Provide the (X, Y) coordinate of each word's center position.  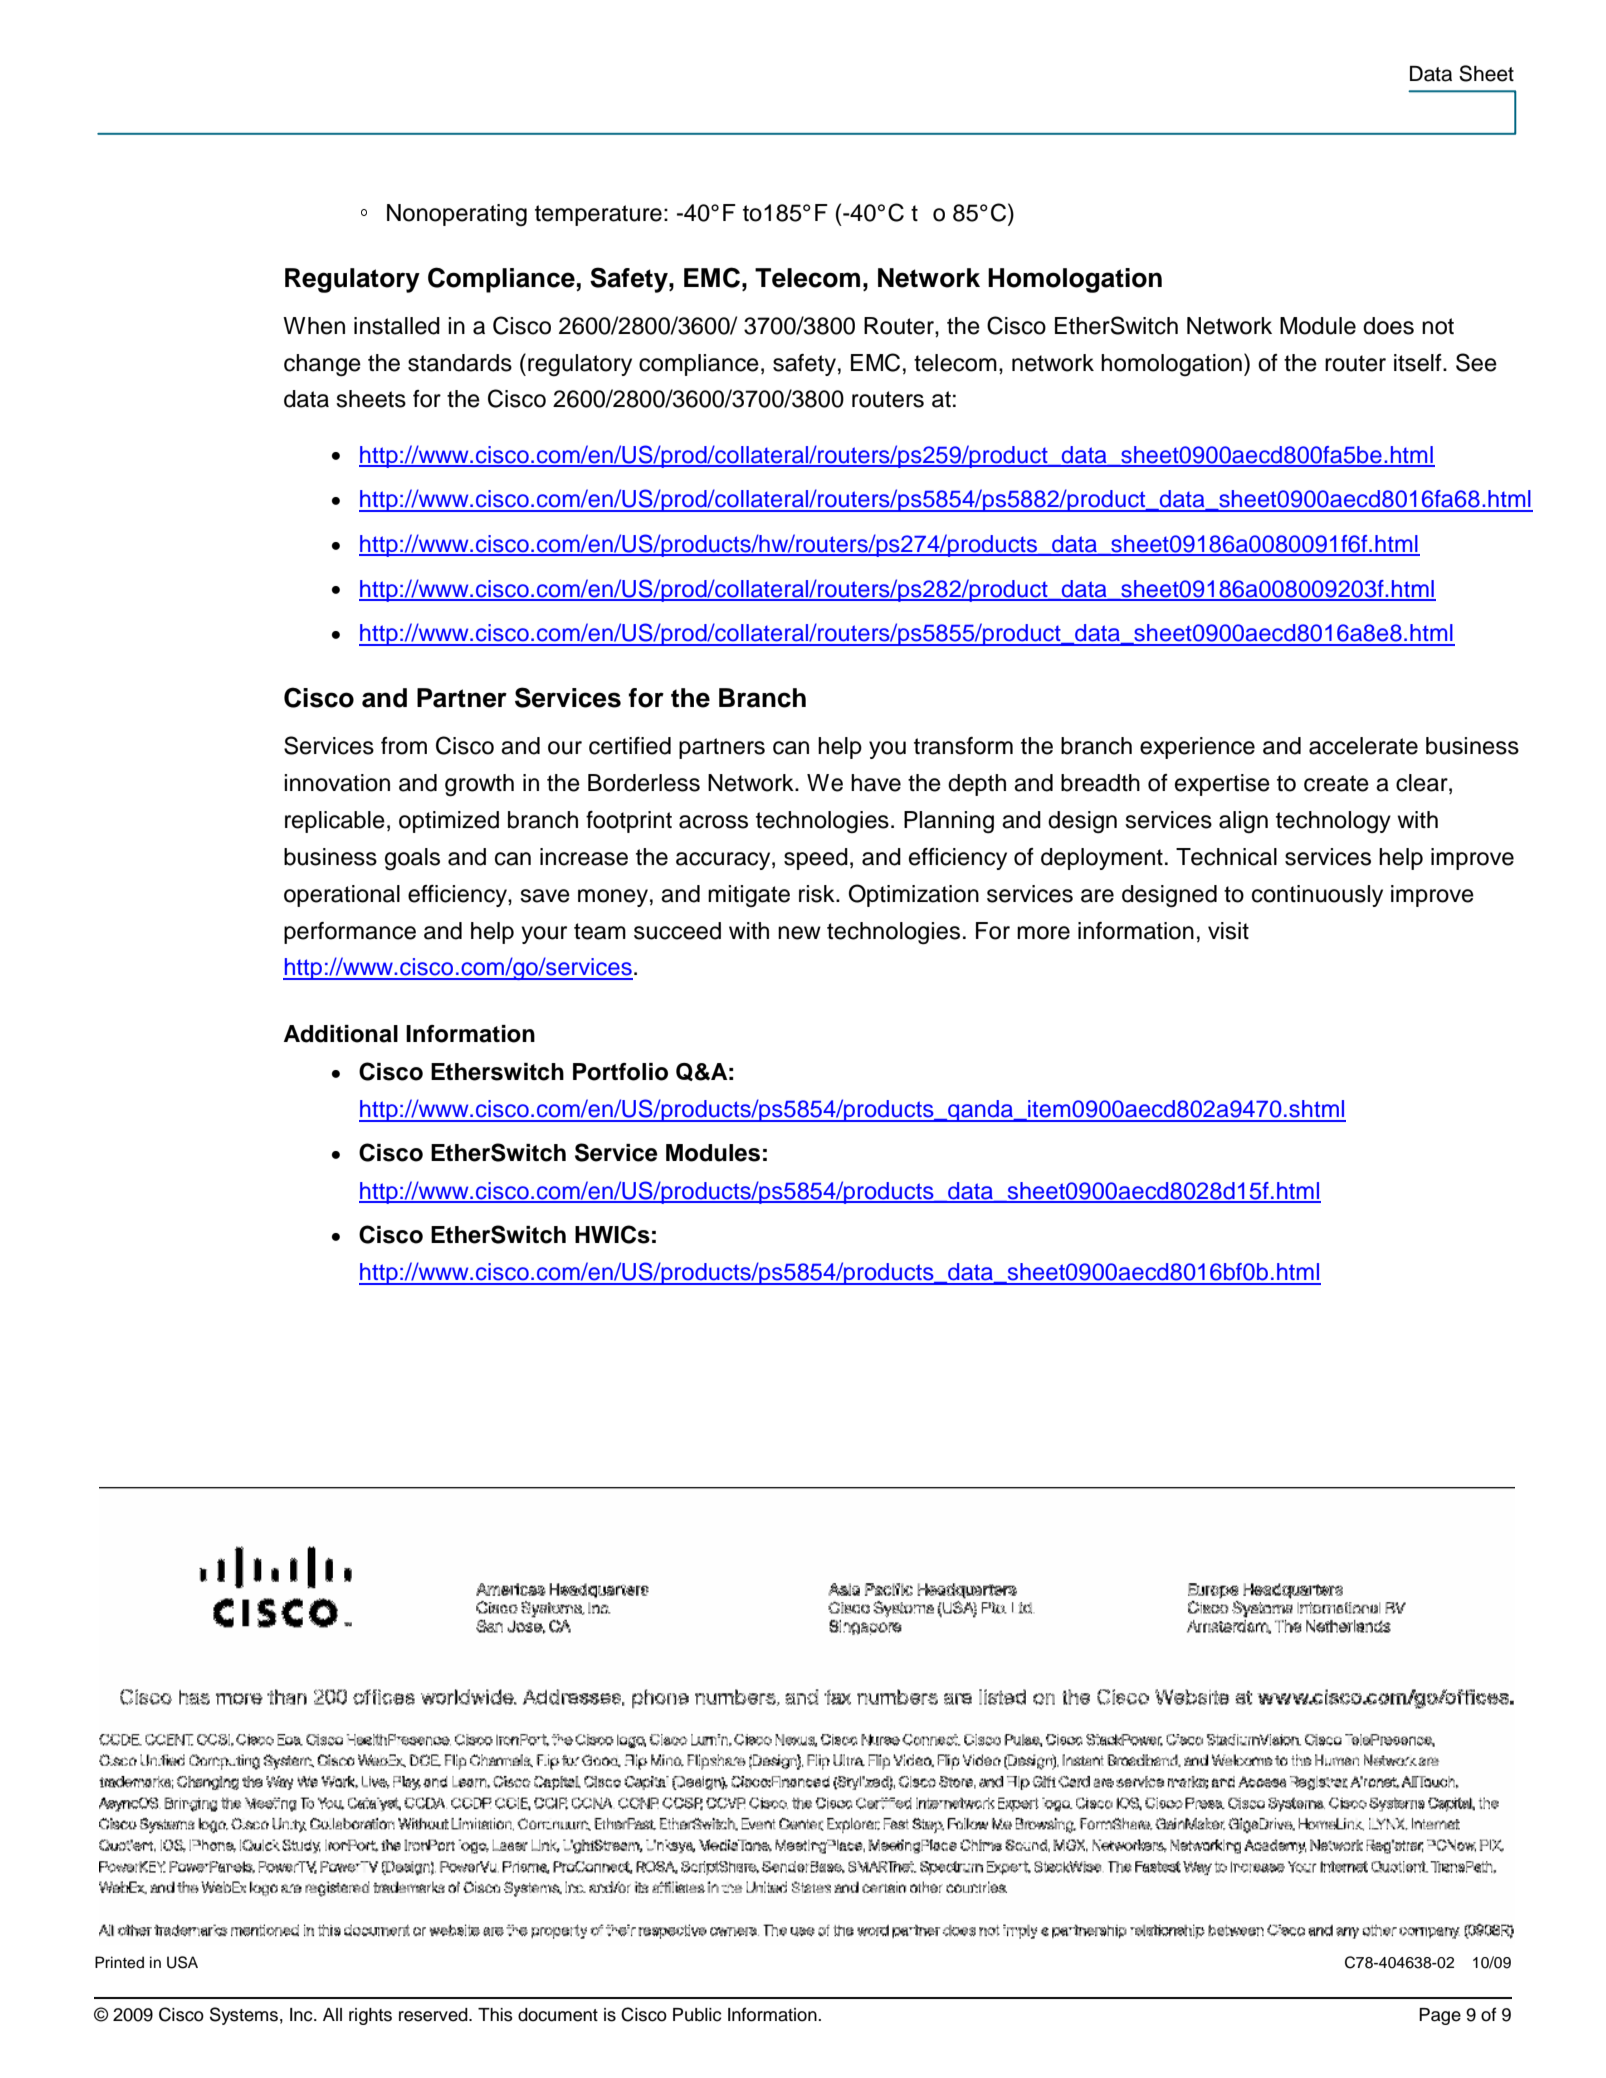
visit (1228, 931)
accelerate (1363, 746)
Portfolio (620, 1072)
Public (697, 2015)
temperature (598, 215)
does (1388, 326)
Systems (244, 2016)
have (876, 783)
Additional (341, 1034)
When (314, 326)
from (404, 746)
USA (182, 1962)
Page (1440, 2016)
